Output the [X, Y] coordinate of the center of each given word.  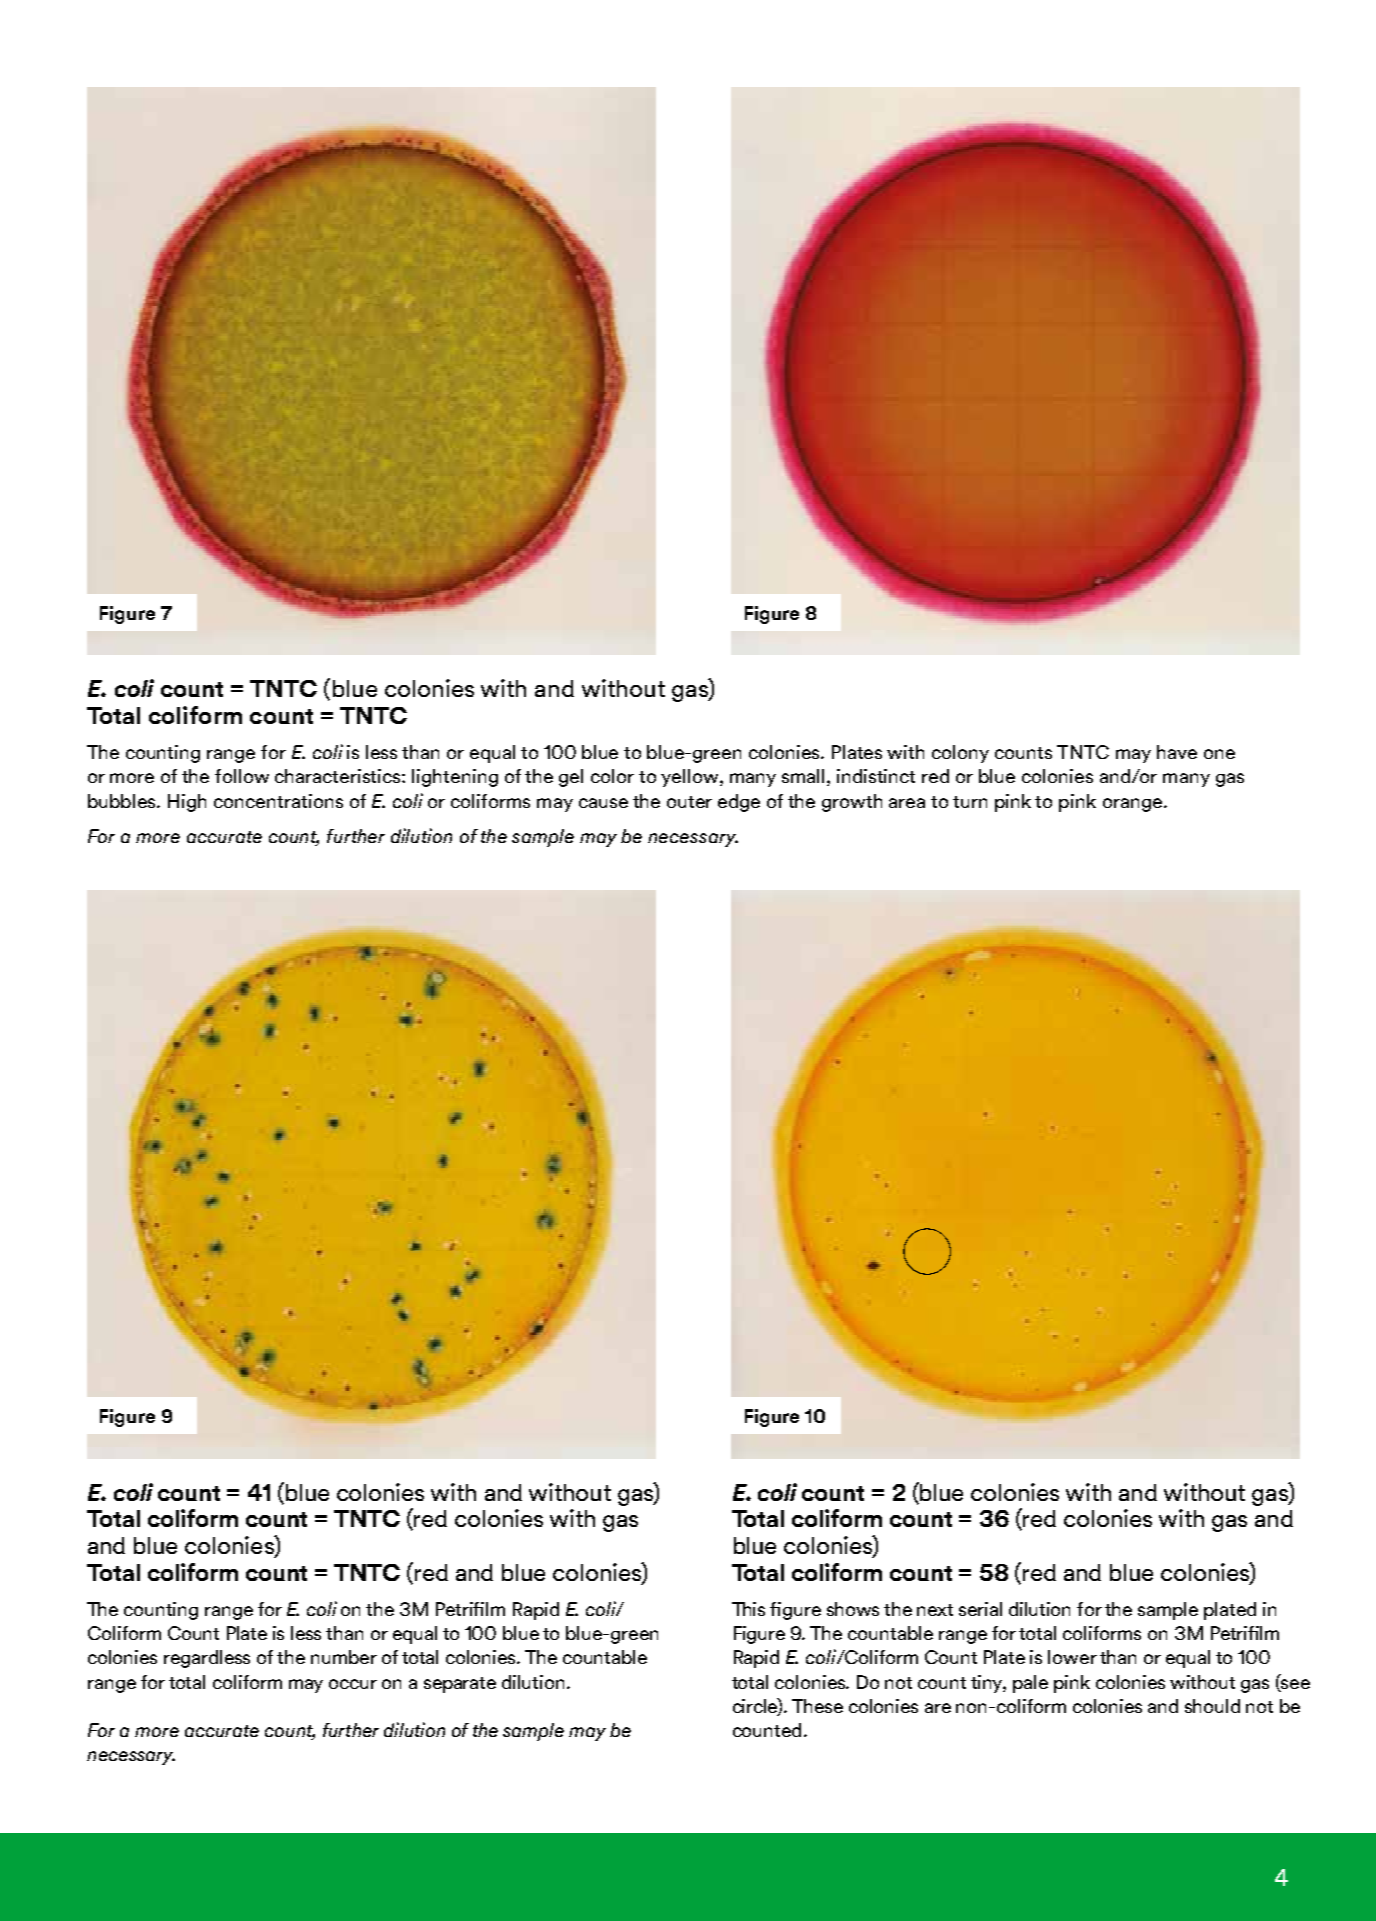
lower [1072, 1657]
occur [353, 1684]
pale [1030, 1684]
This [748, 1609]
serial [980, 1609]
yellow [691, 778]
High [187, 803]
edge [739, 803]
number [344, 1657]
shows [853, 1609]
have [1177, 752]
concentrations [278, 801]
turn [970, 802]
